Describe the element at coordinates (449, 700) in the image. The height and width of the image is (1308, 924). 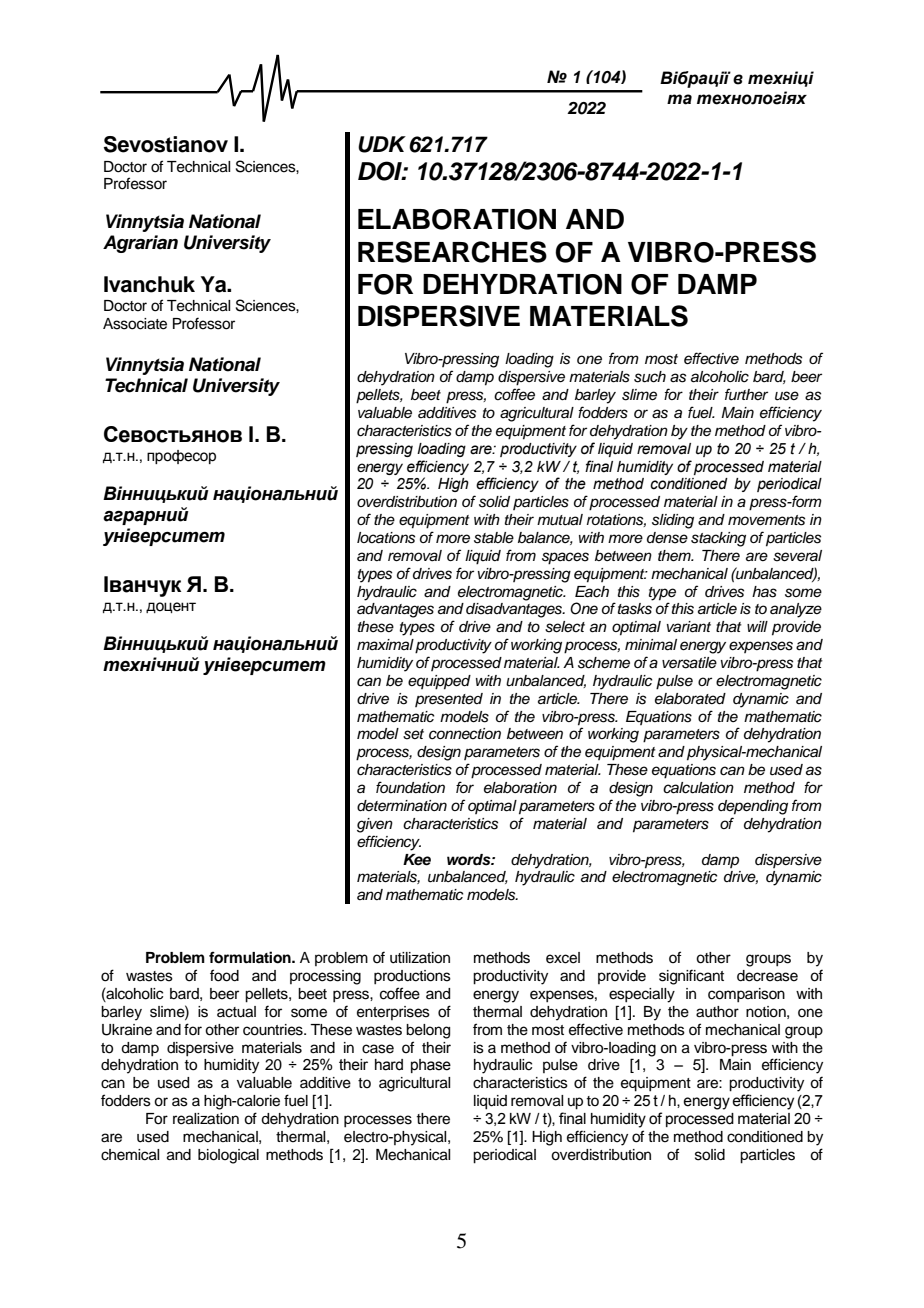
I see `presented` at that location.
